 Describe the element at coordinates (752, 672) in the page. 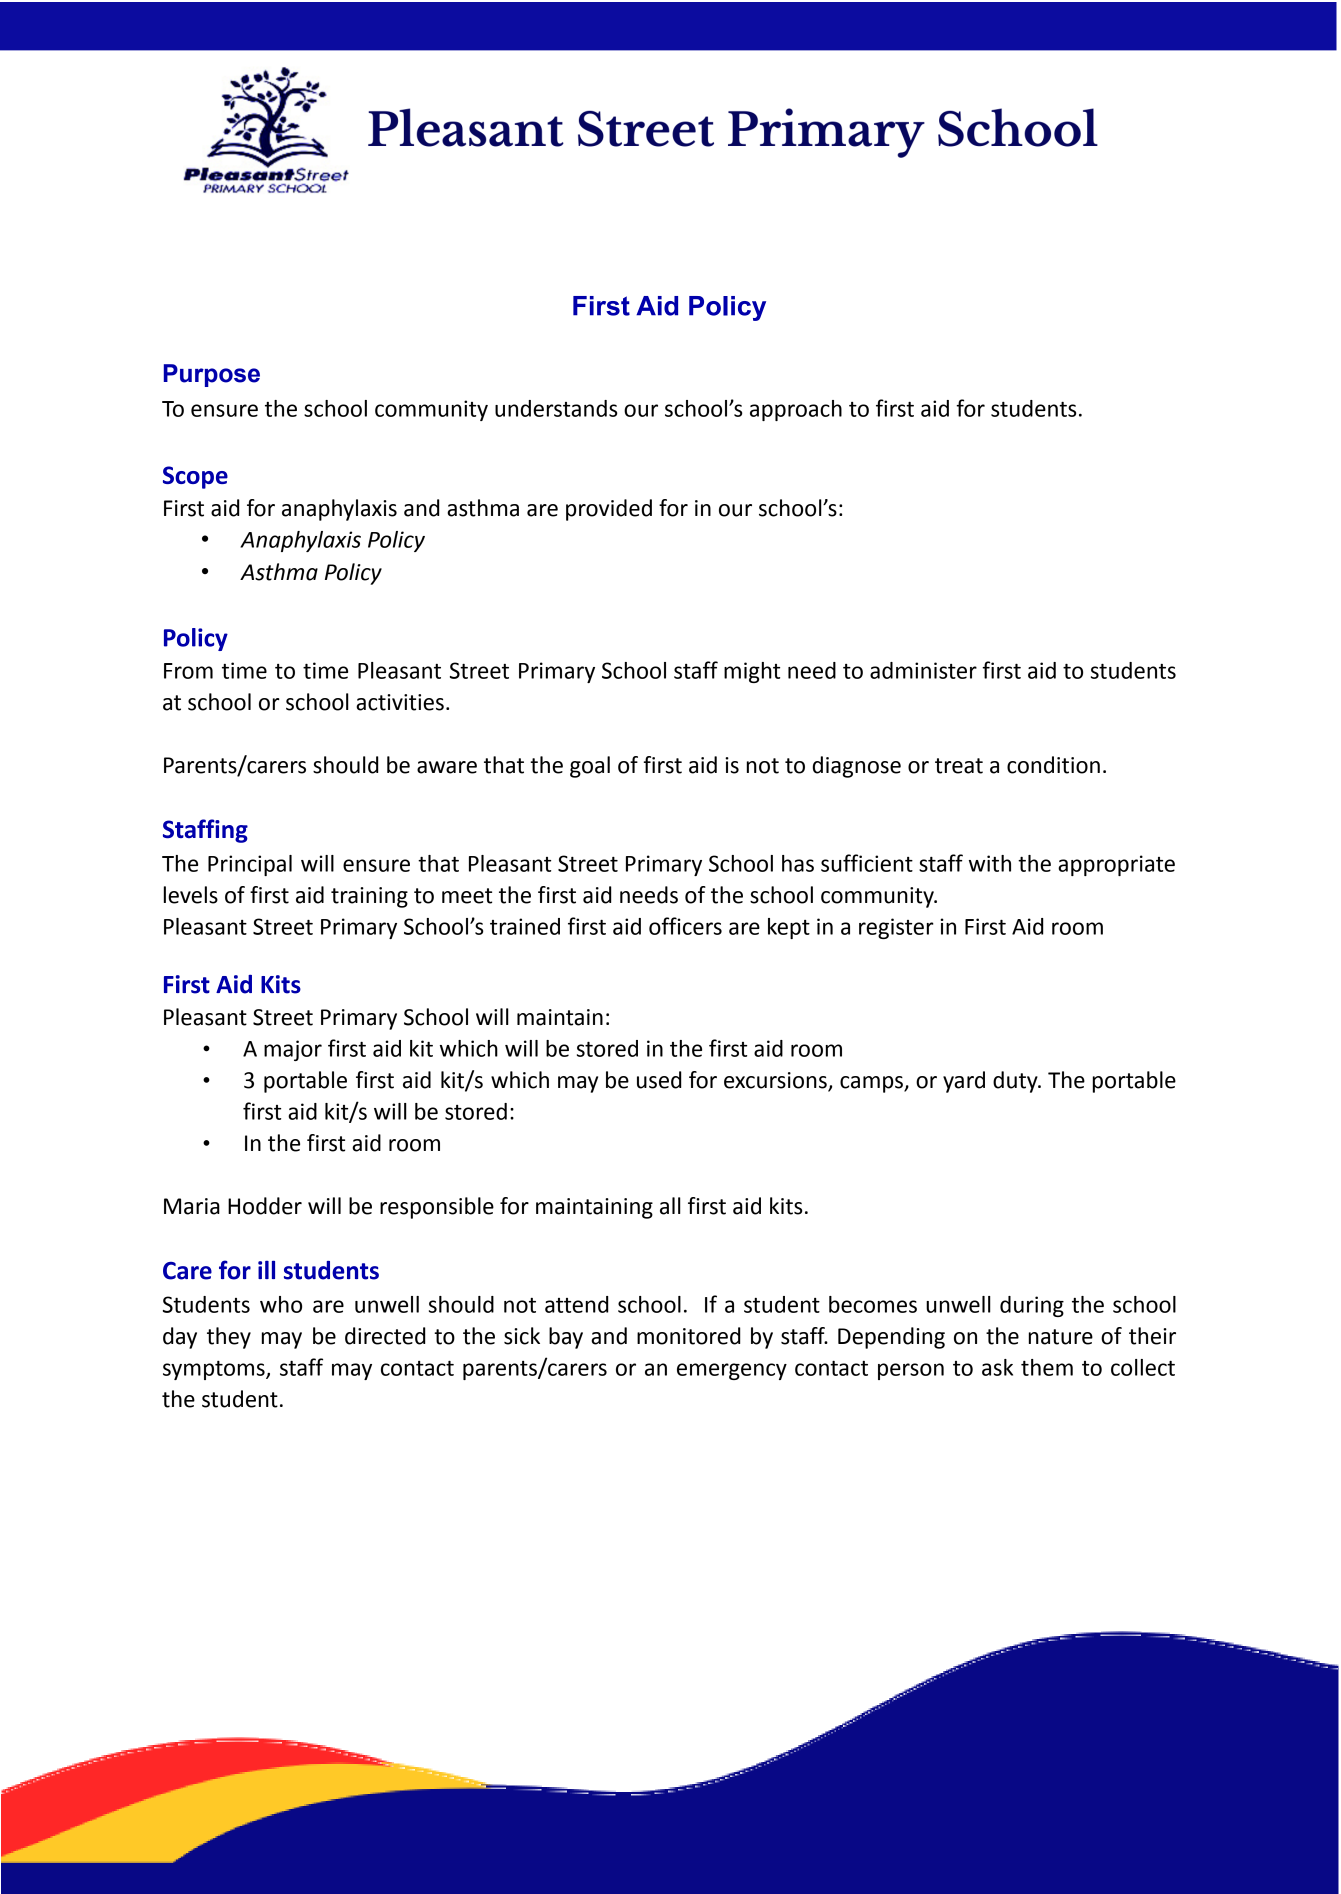

I see `might` at that location.
